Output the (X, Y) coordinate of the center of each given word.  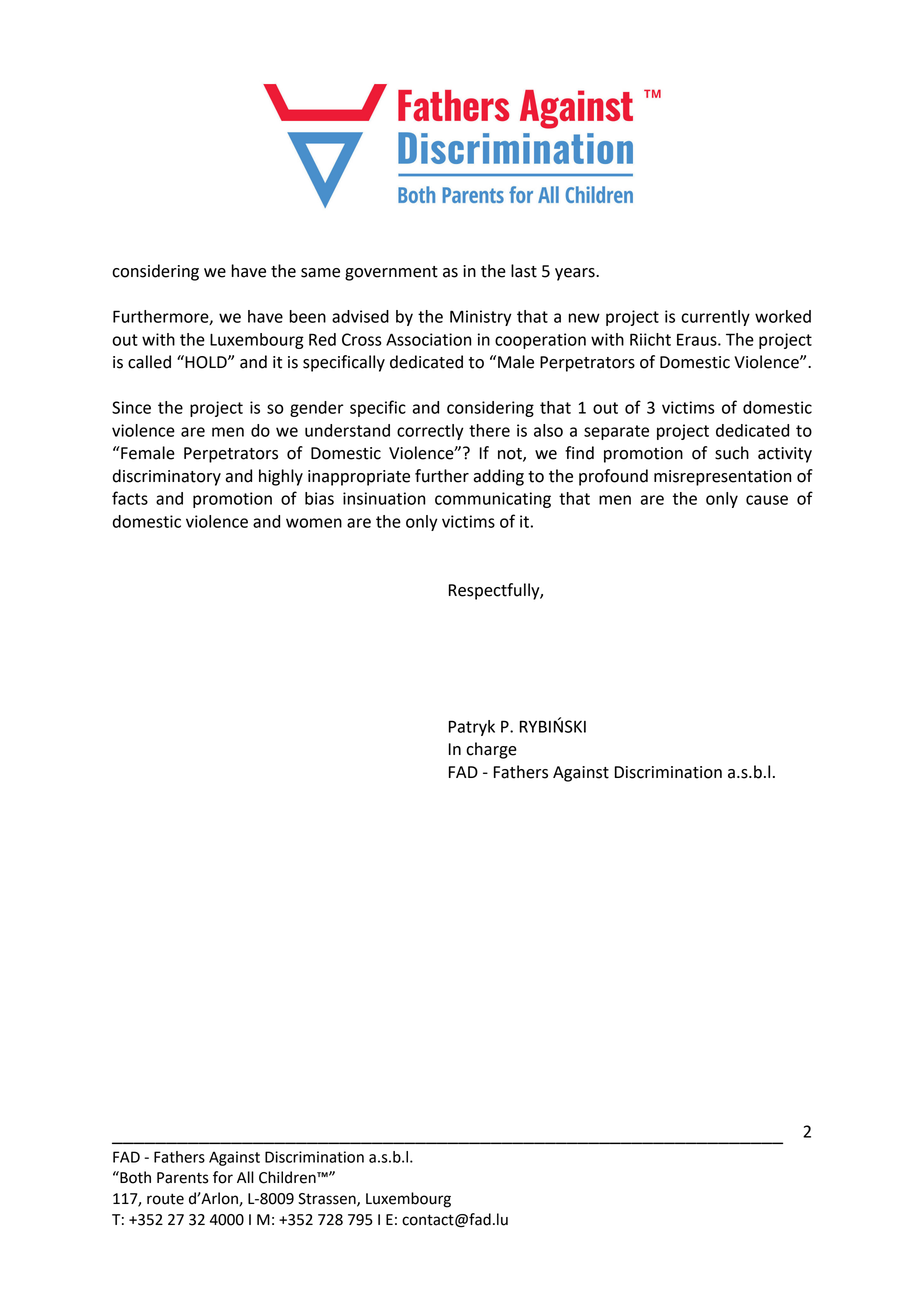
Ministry (481, 318)
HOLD (206, 362)
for (223, 1177)
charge (491, 750)
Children (288, 1177)
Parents (183, 1178)
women (314, 523)
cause (767, 500)
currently (715, 318)
